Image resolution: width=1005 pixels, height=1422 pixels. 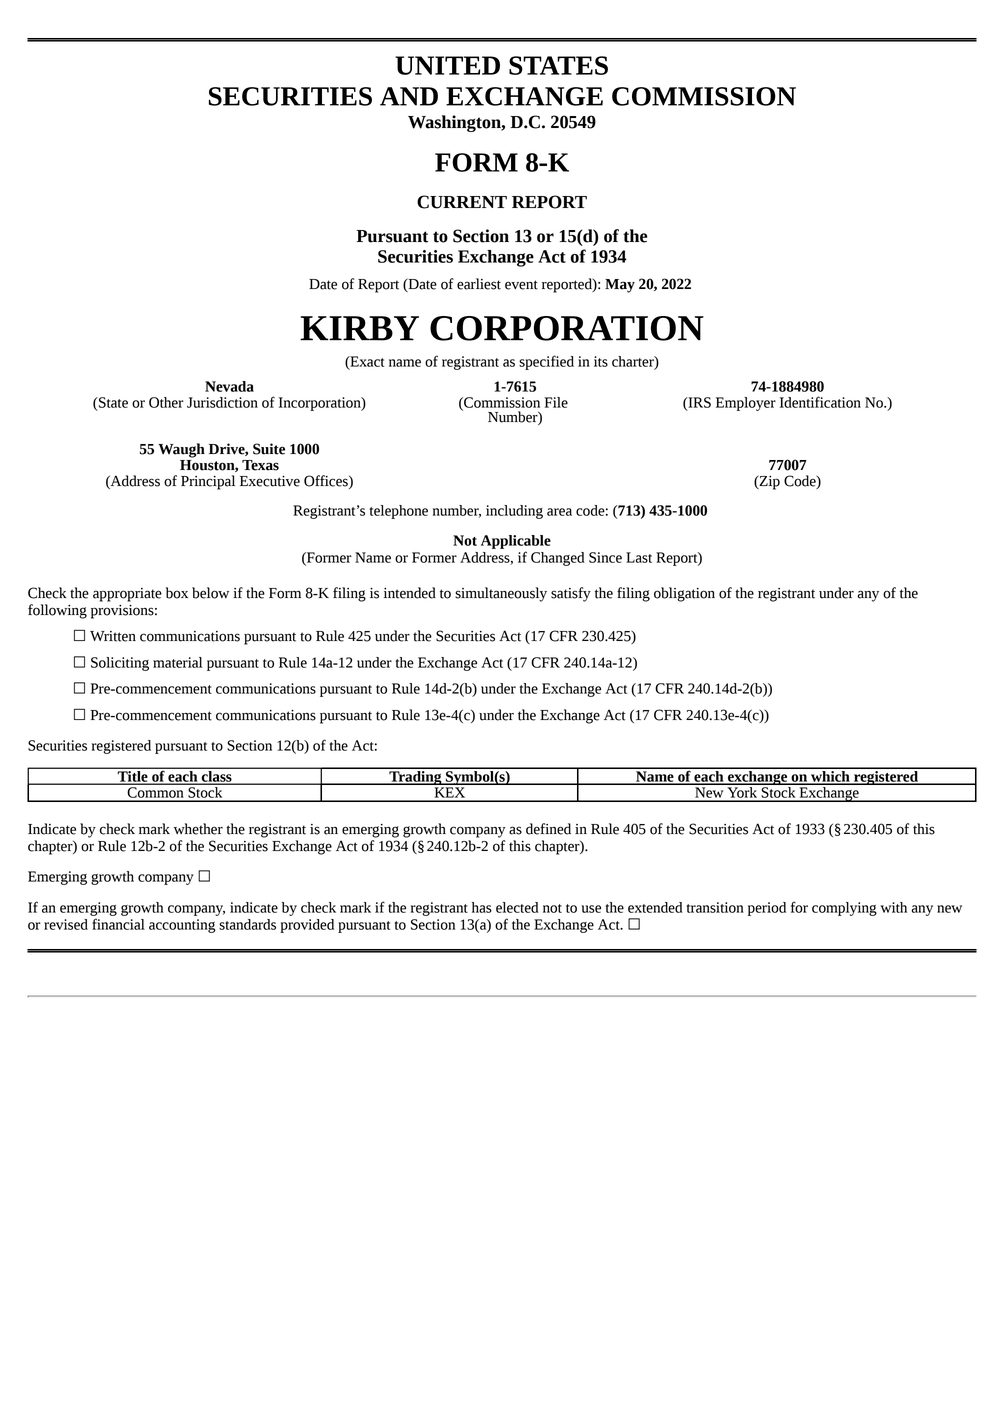 I want to click on CURRENT, so click(x=462, y=202).
